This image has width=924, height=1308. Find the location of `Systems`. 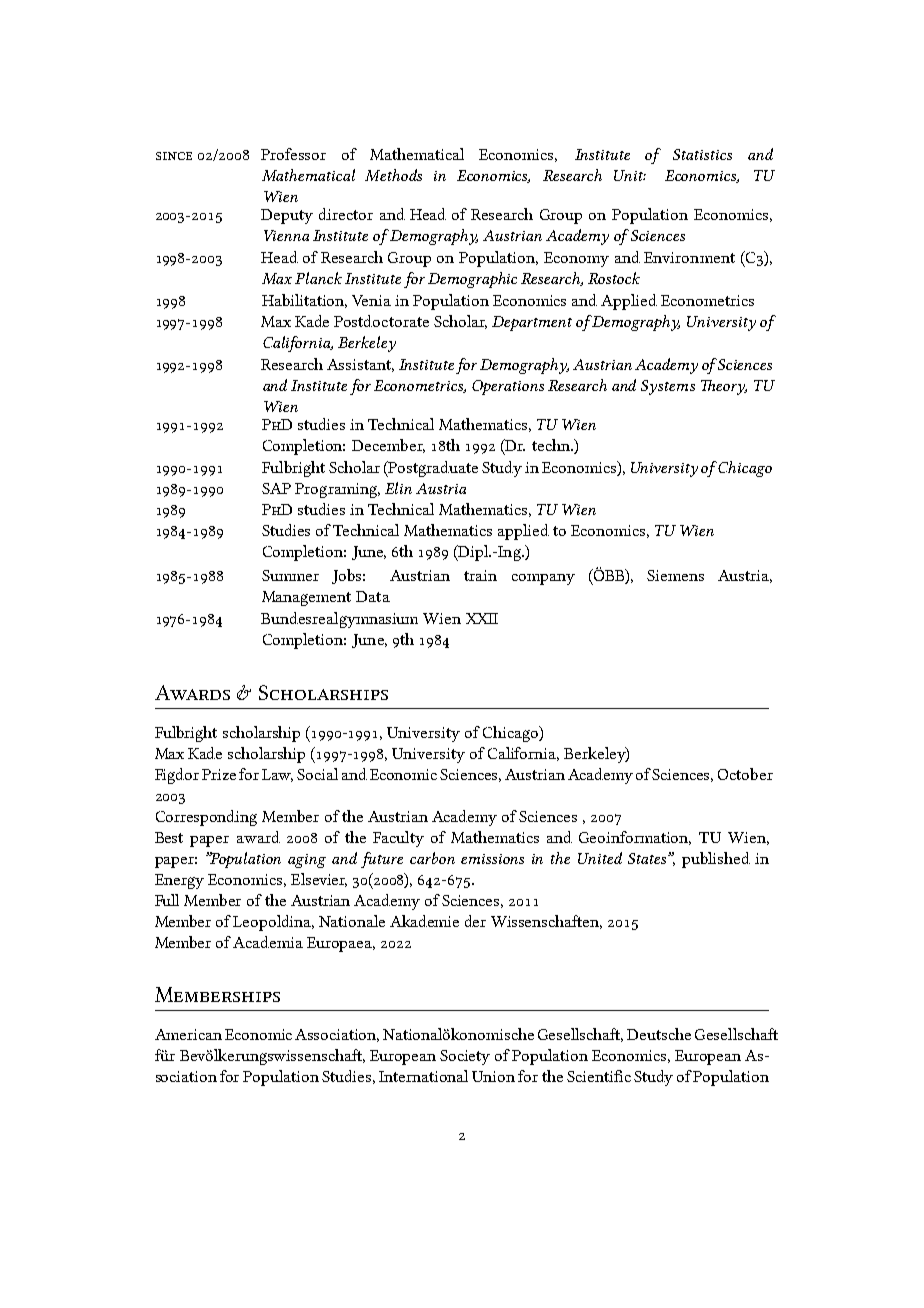

Systems is located at coordinates (668, 387).
